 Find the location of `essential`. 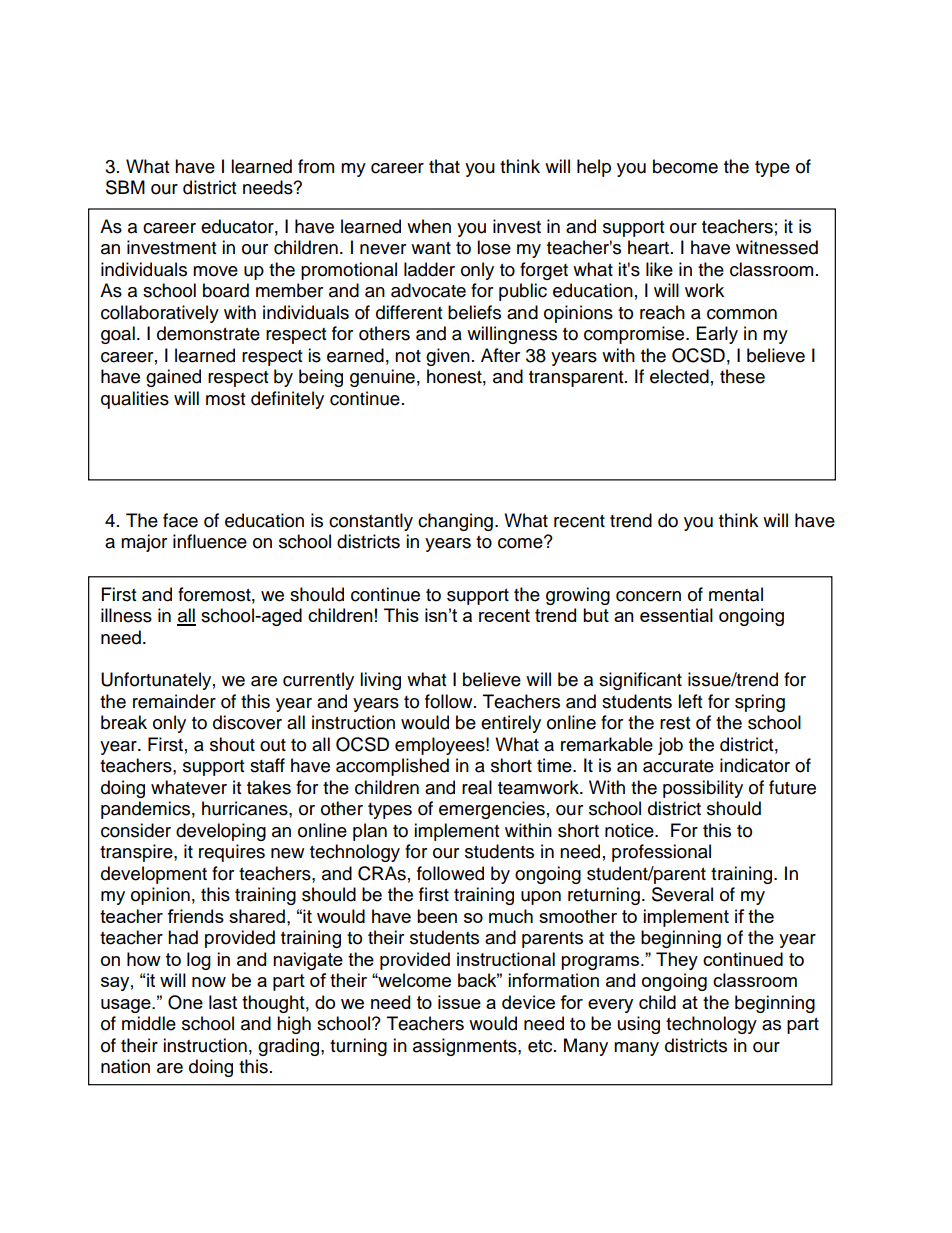

essential is located at coordinates (676, 615).
